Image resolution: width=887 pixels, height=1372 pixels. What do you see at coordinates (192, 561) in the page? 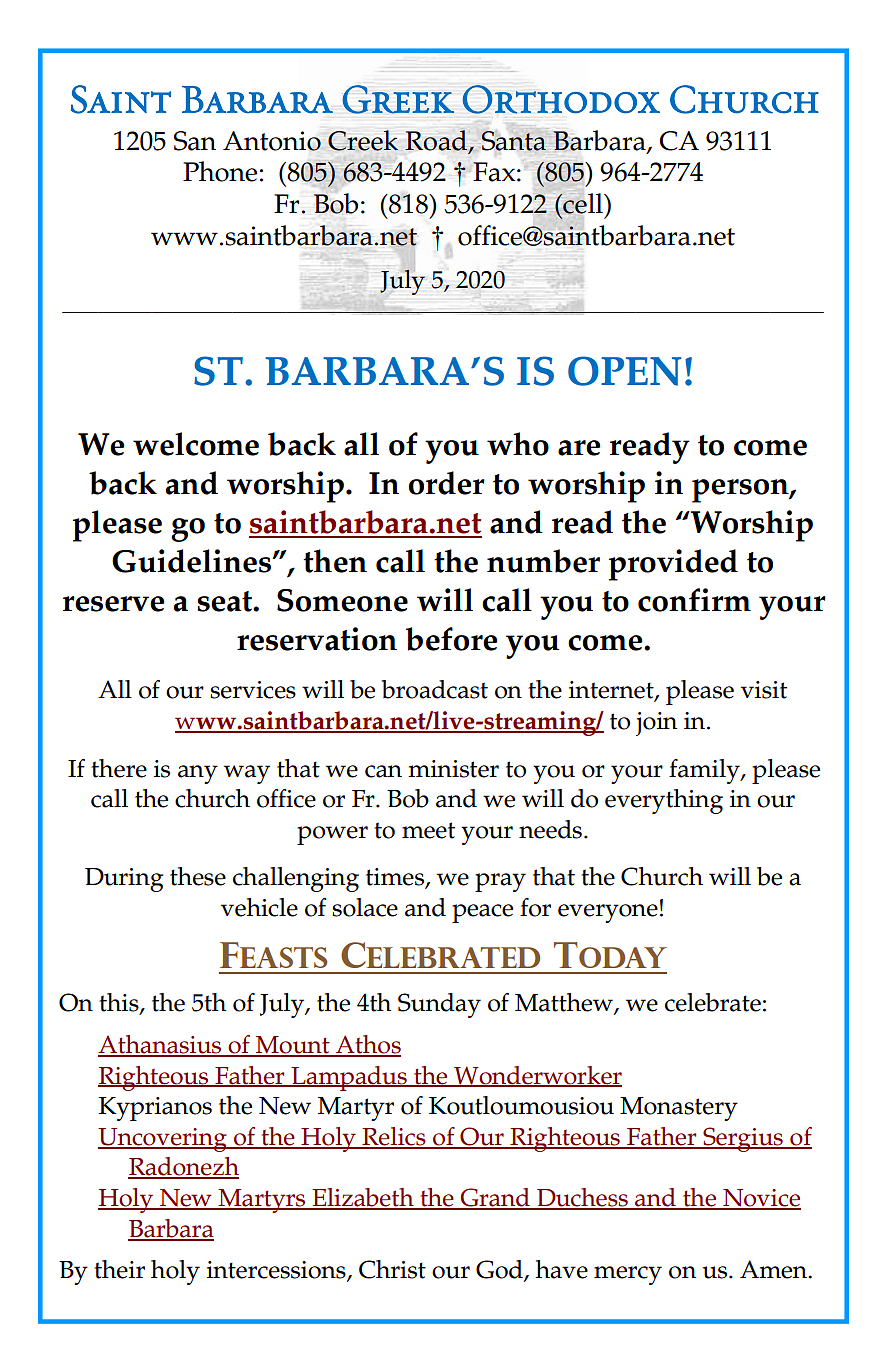
I see `Guidelines` at bounding box center [192, 561].
